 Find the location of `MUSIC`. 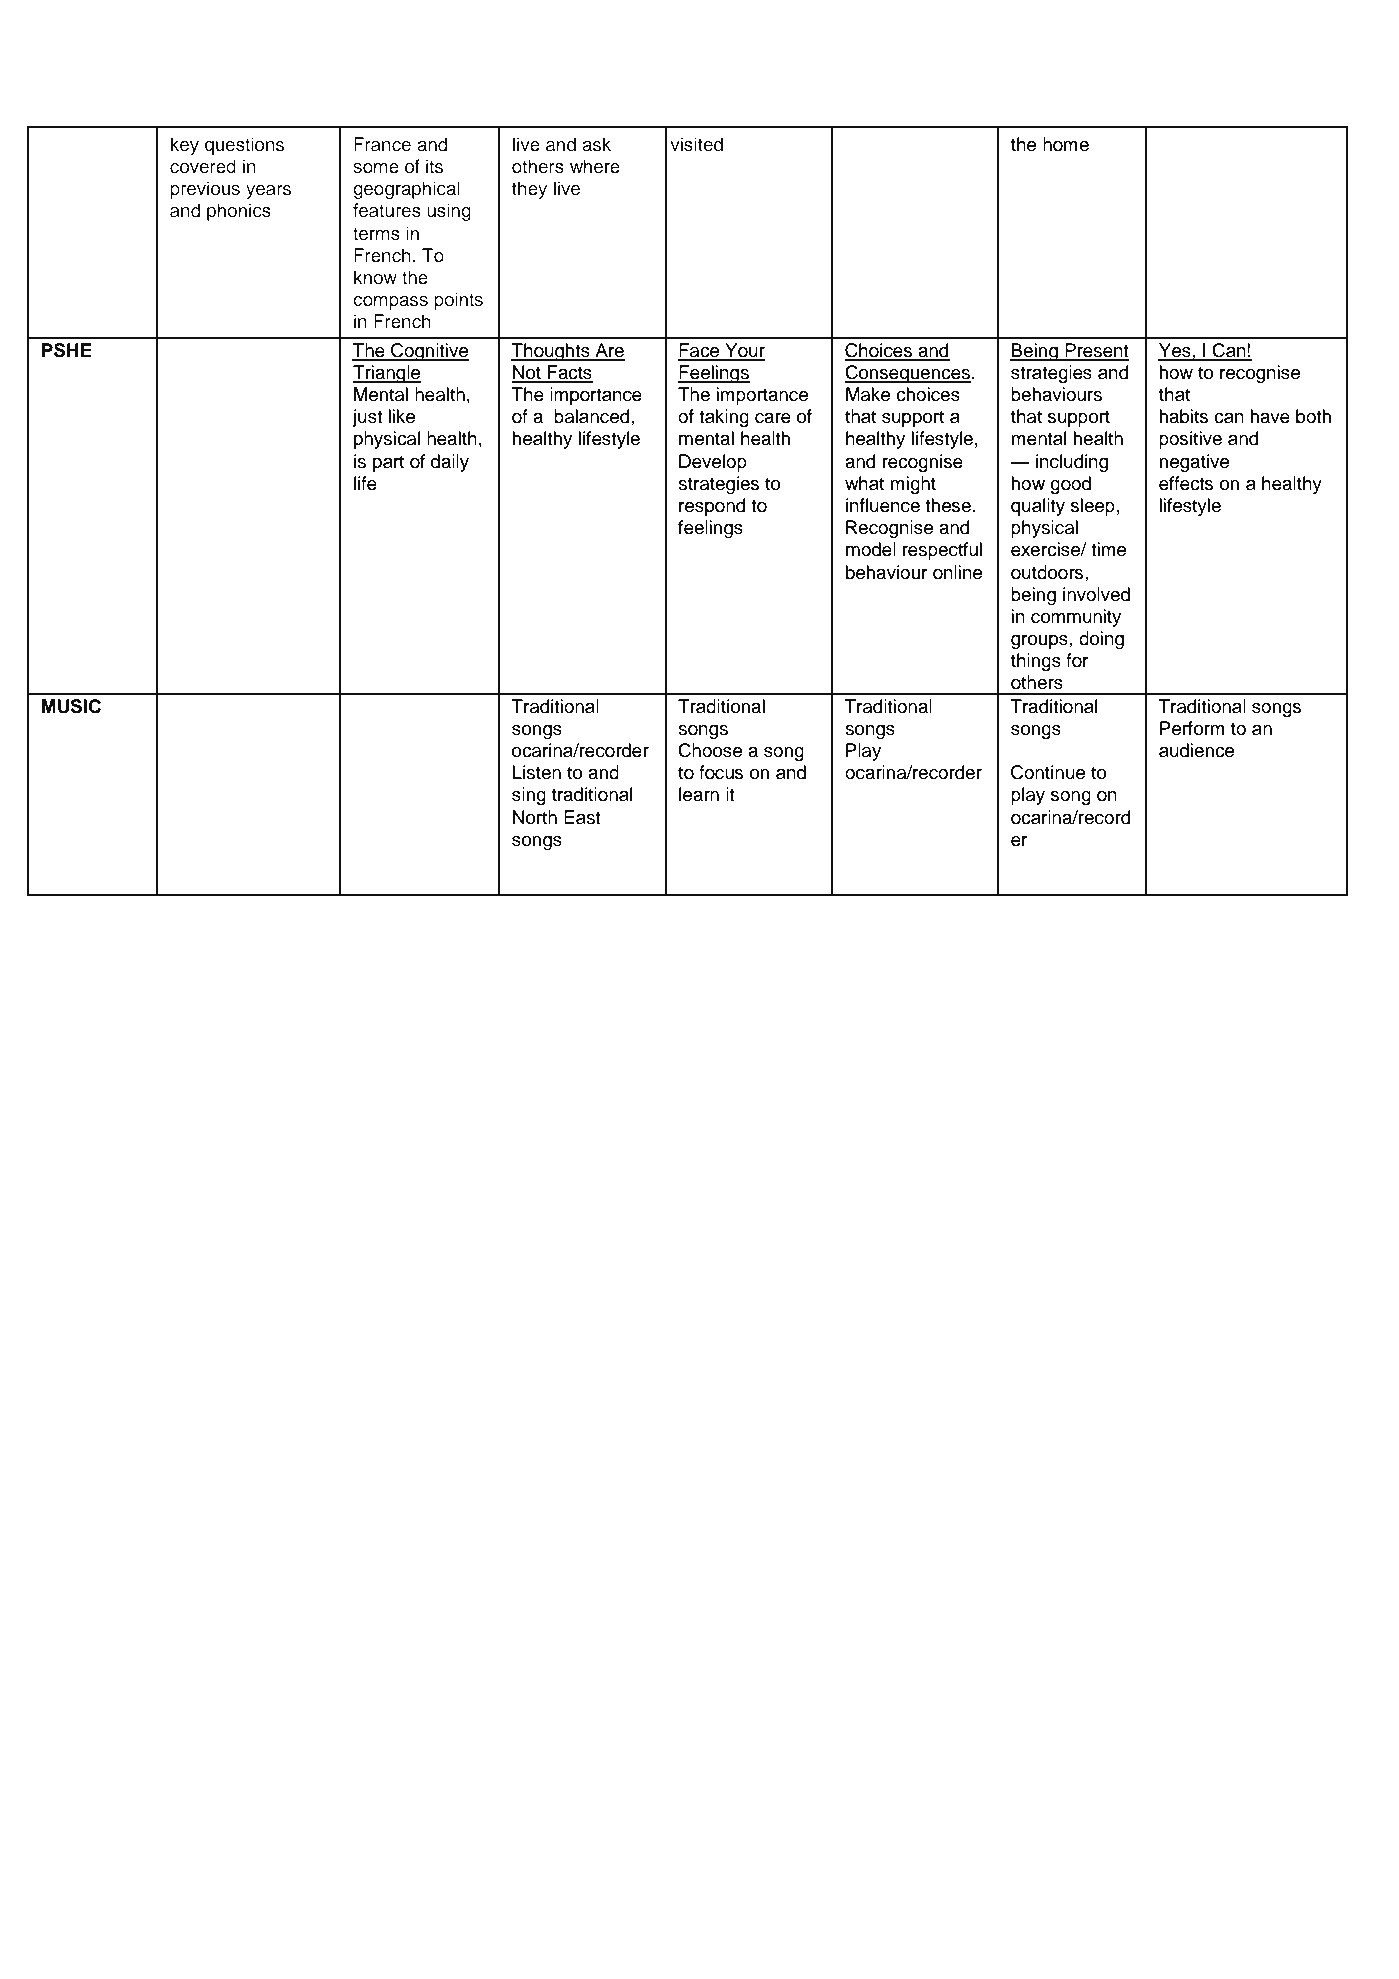

MUSIC is located at coordinates (71, 706).
